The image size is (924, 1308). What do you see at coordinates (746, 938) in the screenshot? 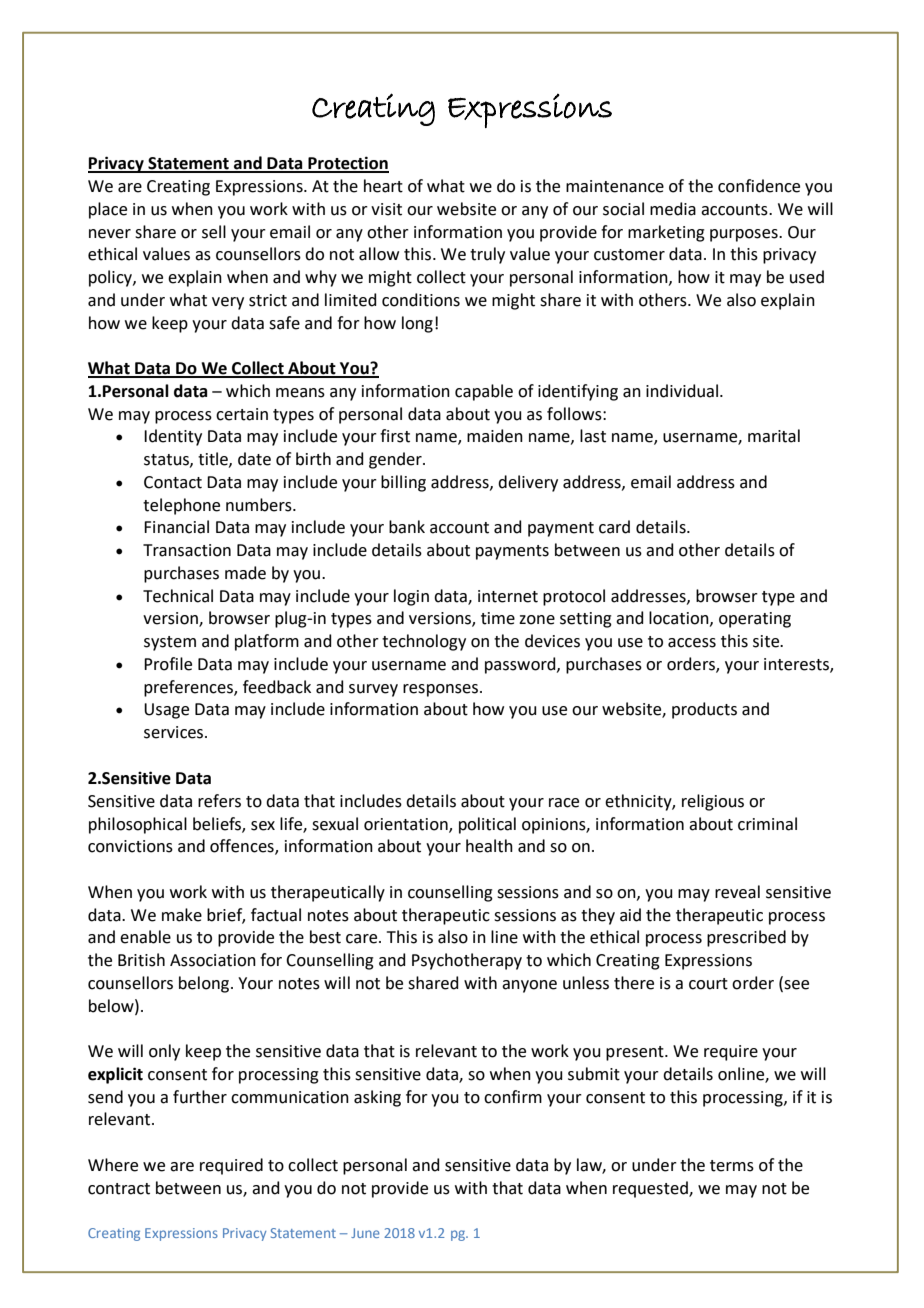
I see `prescribed` at bounding box center [746, 938].
